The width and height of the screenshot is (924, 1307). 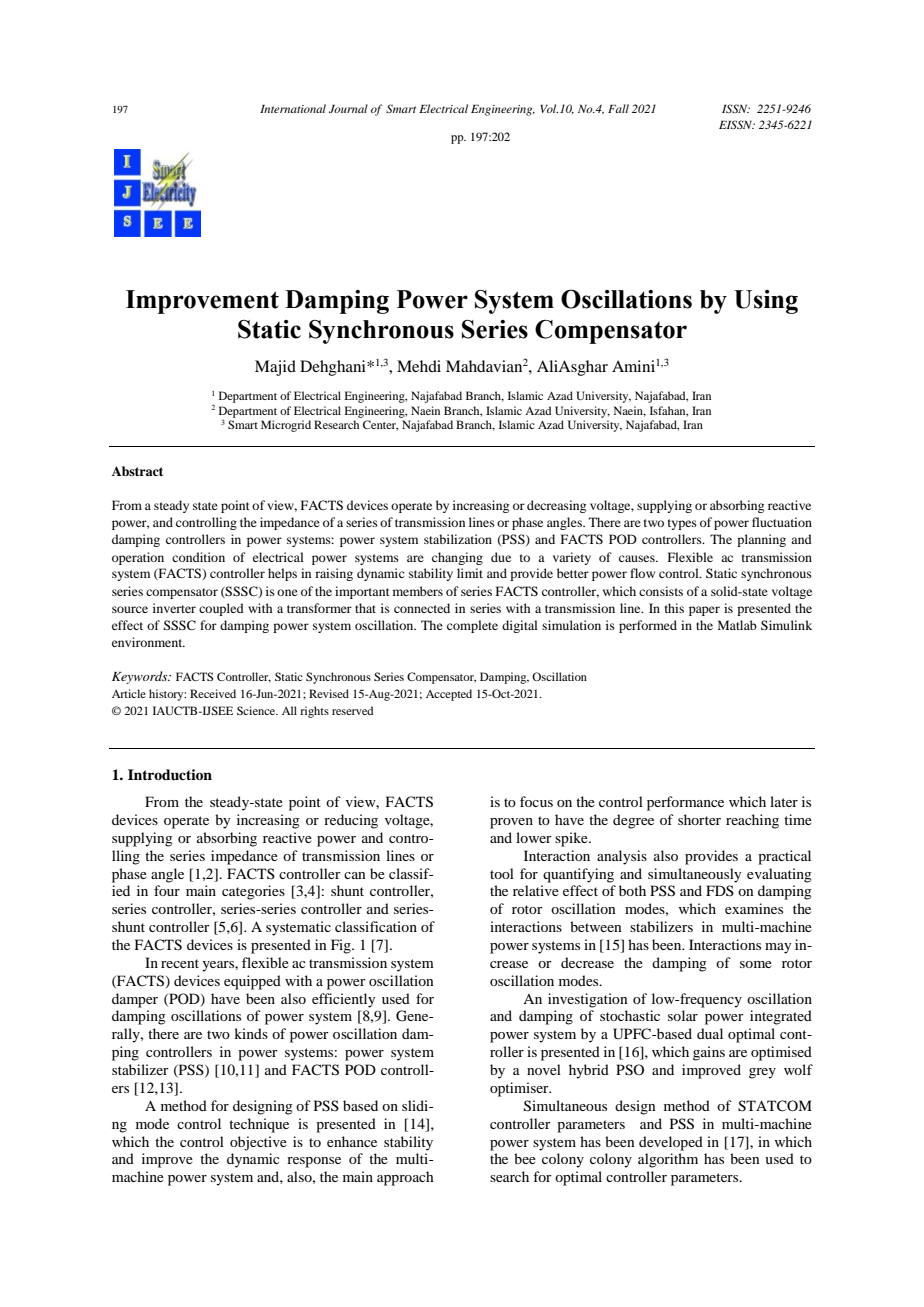 I want to click on Fall, so click(x=618, y=108).
